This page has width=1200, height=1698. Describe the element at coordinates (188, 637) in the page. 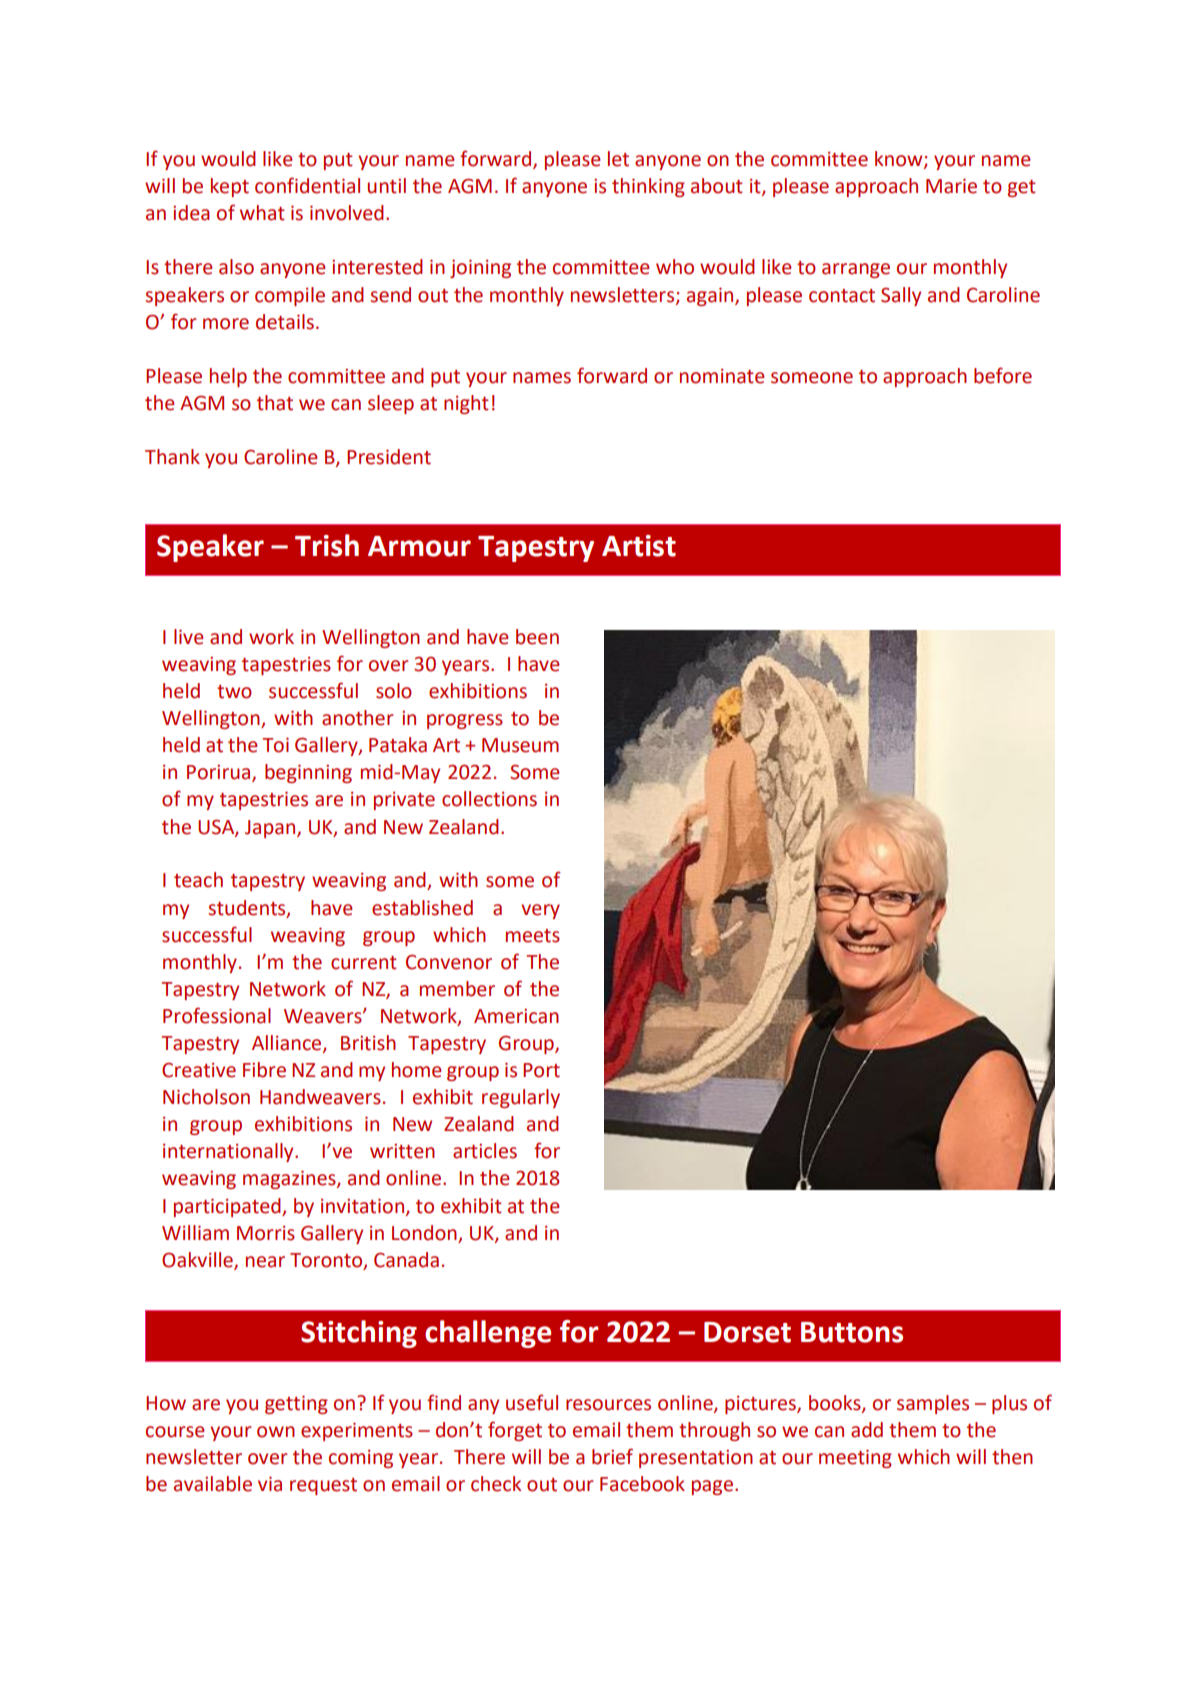

I see `live` at that location.
